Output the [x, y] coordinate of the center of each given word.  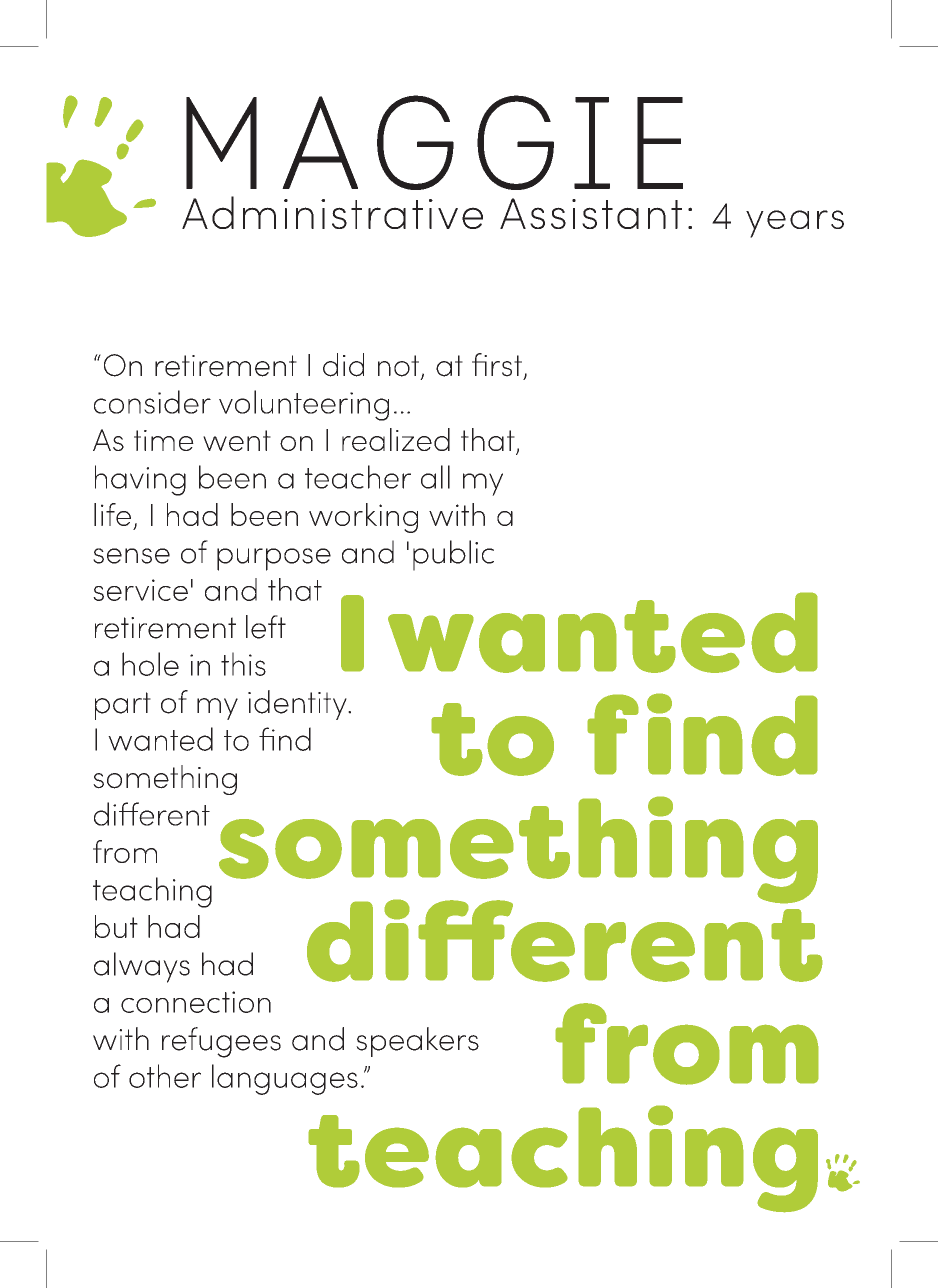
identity [298, 705]
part [123, 706]
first [497, 365]
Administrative [332, 212]
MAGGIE [434, 142]
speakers [417, 1042]
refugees [221, 1042]
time [164, 440]
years [795, 224]
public [453, 555]
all [435, 477]
